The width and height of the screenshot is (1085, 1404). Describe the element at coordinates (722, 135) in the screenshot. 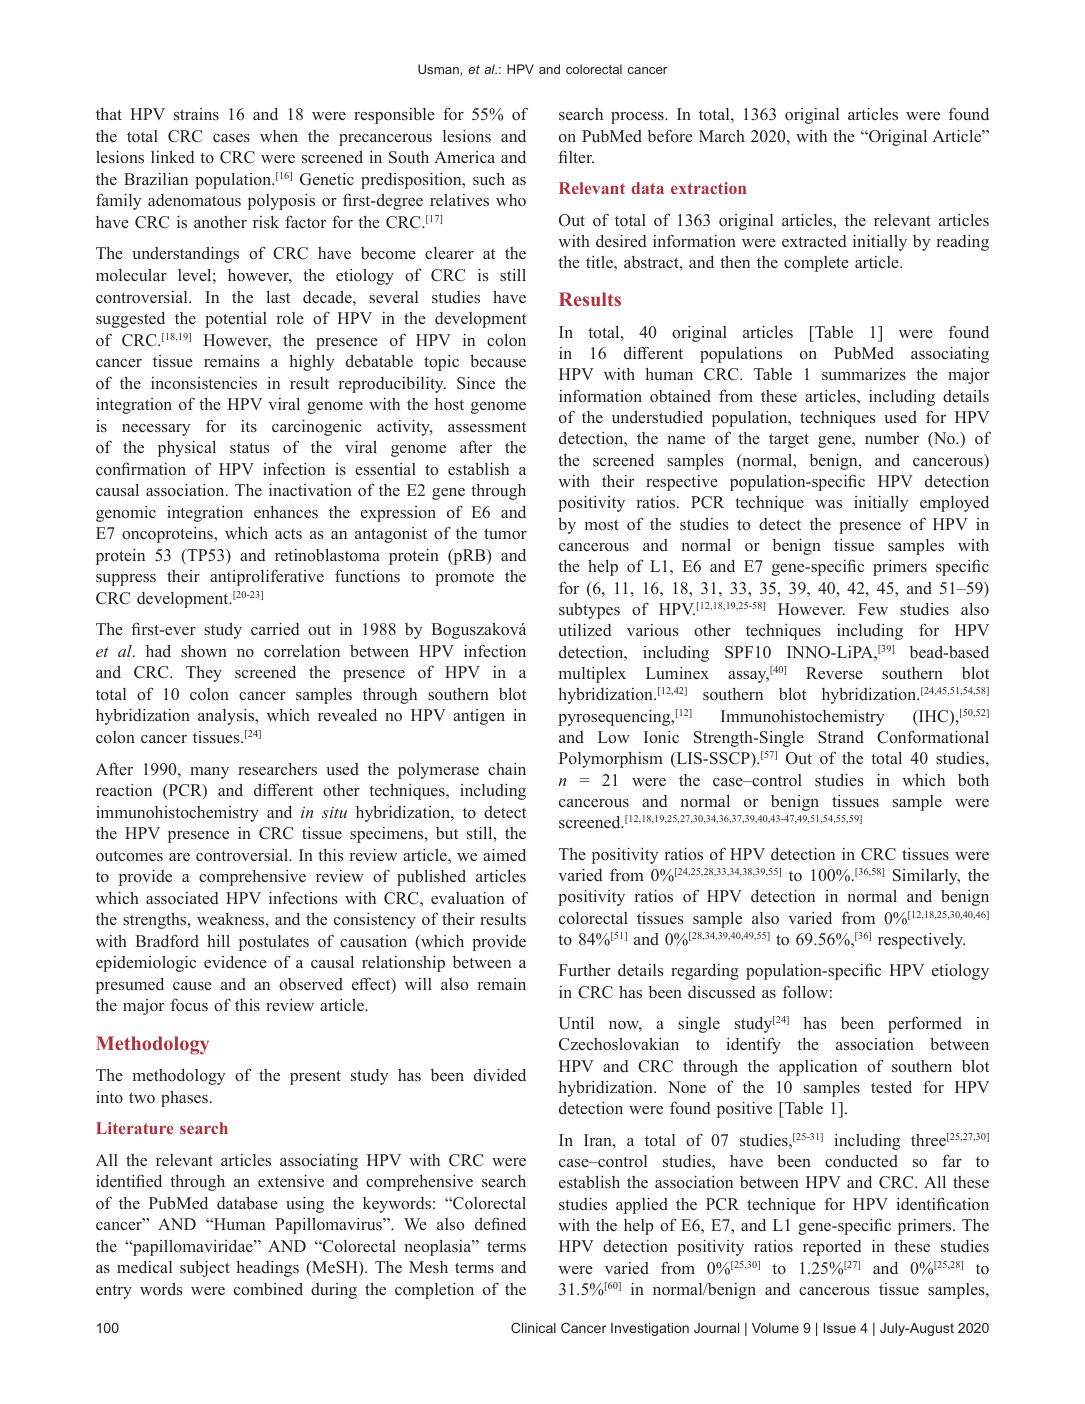

I see `March` at that location.
